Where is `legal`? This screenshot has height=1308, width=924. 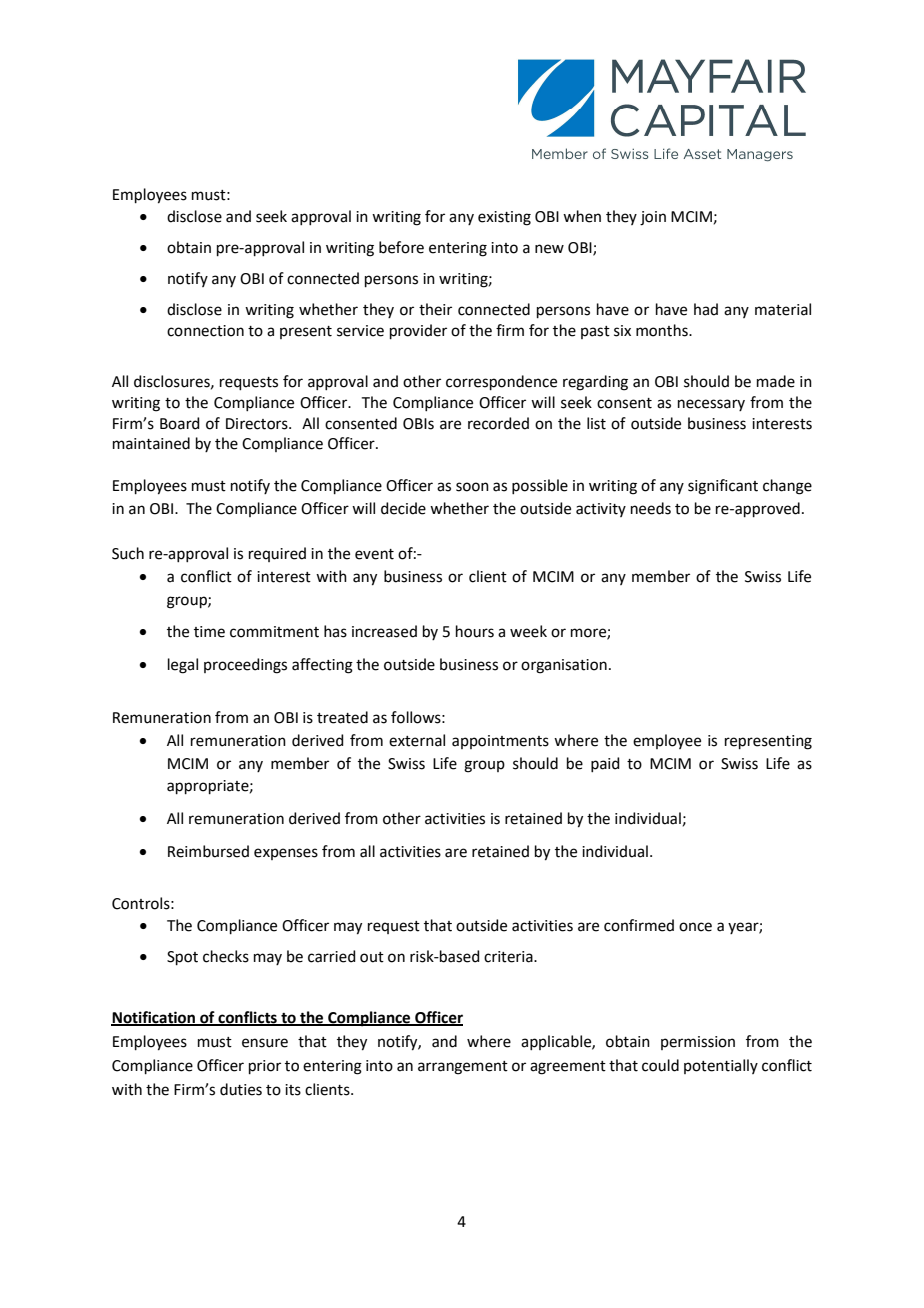 legal is located at coordinates (183, 666).
